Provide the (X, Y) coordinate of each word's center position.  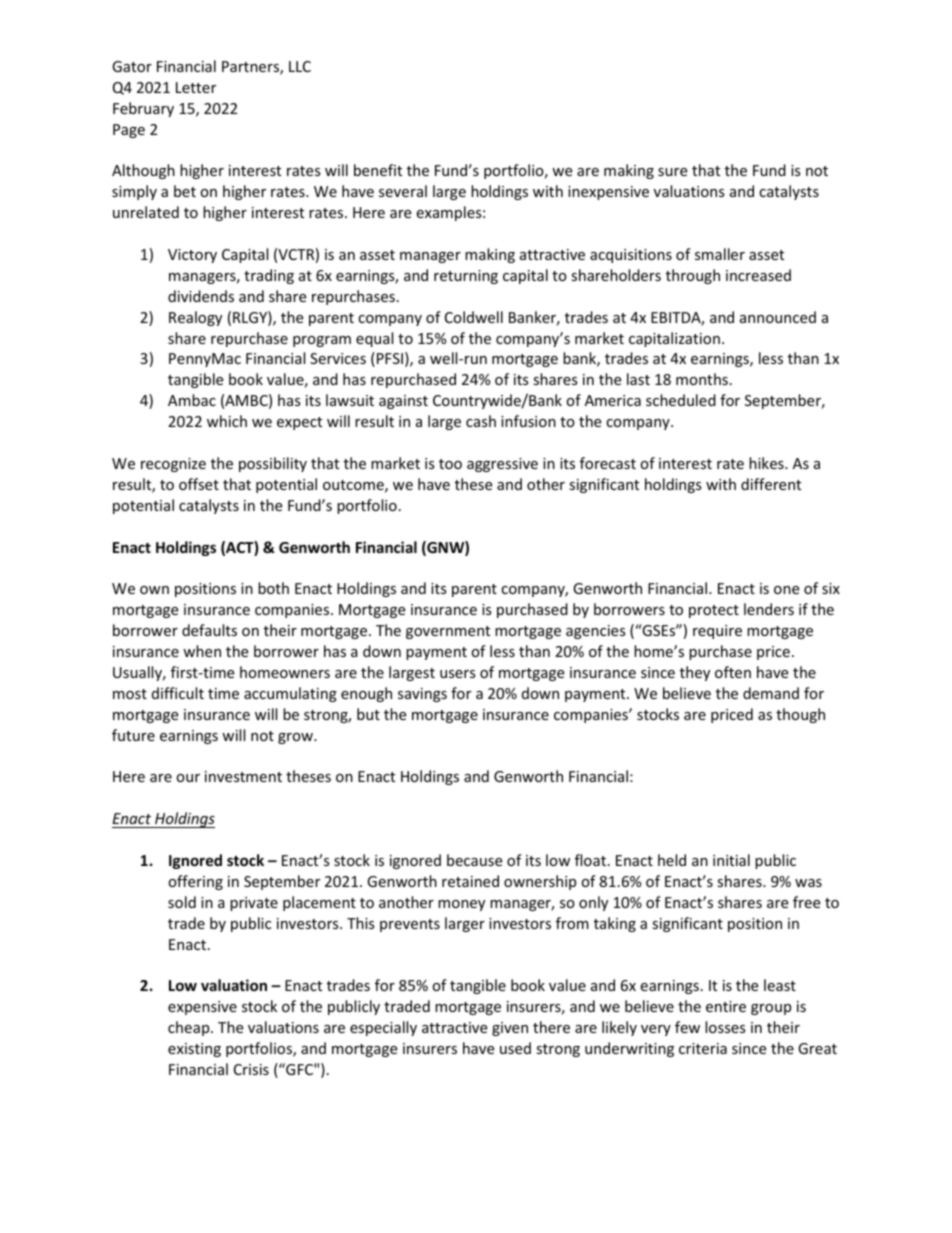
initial (731, 860)
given (510, 1029)
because (474, 860)
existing (194, 1050)
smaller (720, 254)
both (273, 588)
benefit (378, 170)
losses (725, 1027)
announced (778, 317)
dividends (201, 296)
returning (466, 277)
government (448, 632)
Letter (196, 87)
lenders (769, 609)
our (188, 778)
